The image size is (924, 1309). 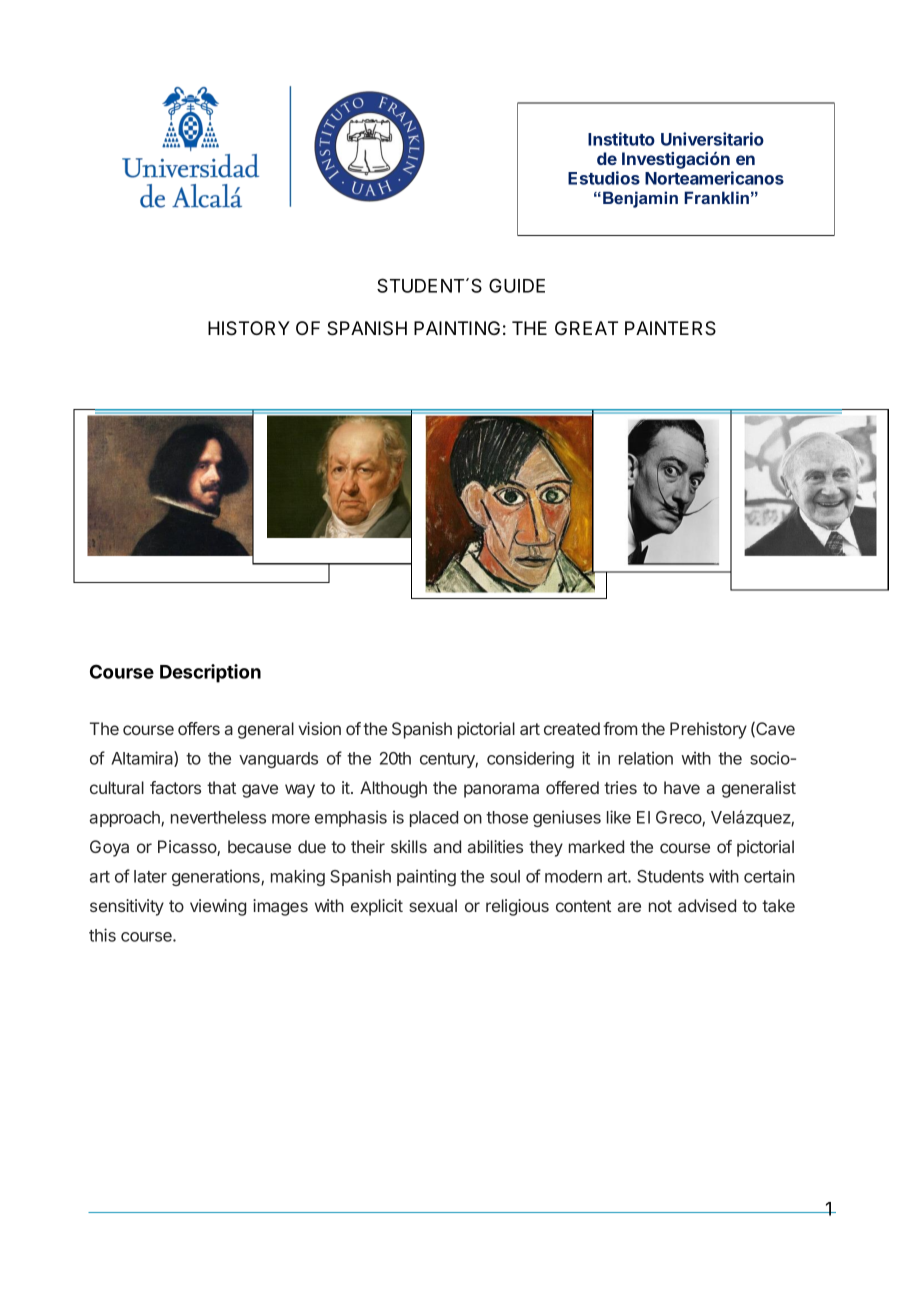 What do you see at coordinates (620, 728) in the screenshot?
I see `from` at bounding box center [620, 728].
